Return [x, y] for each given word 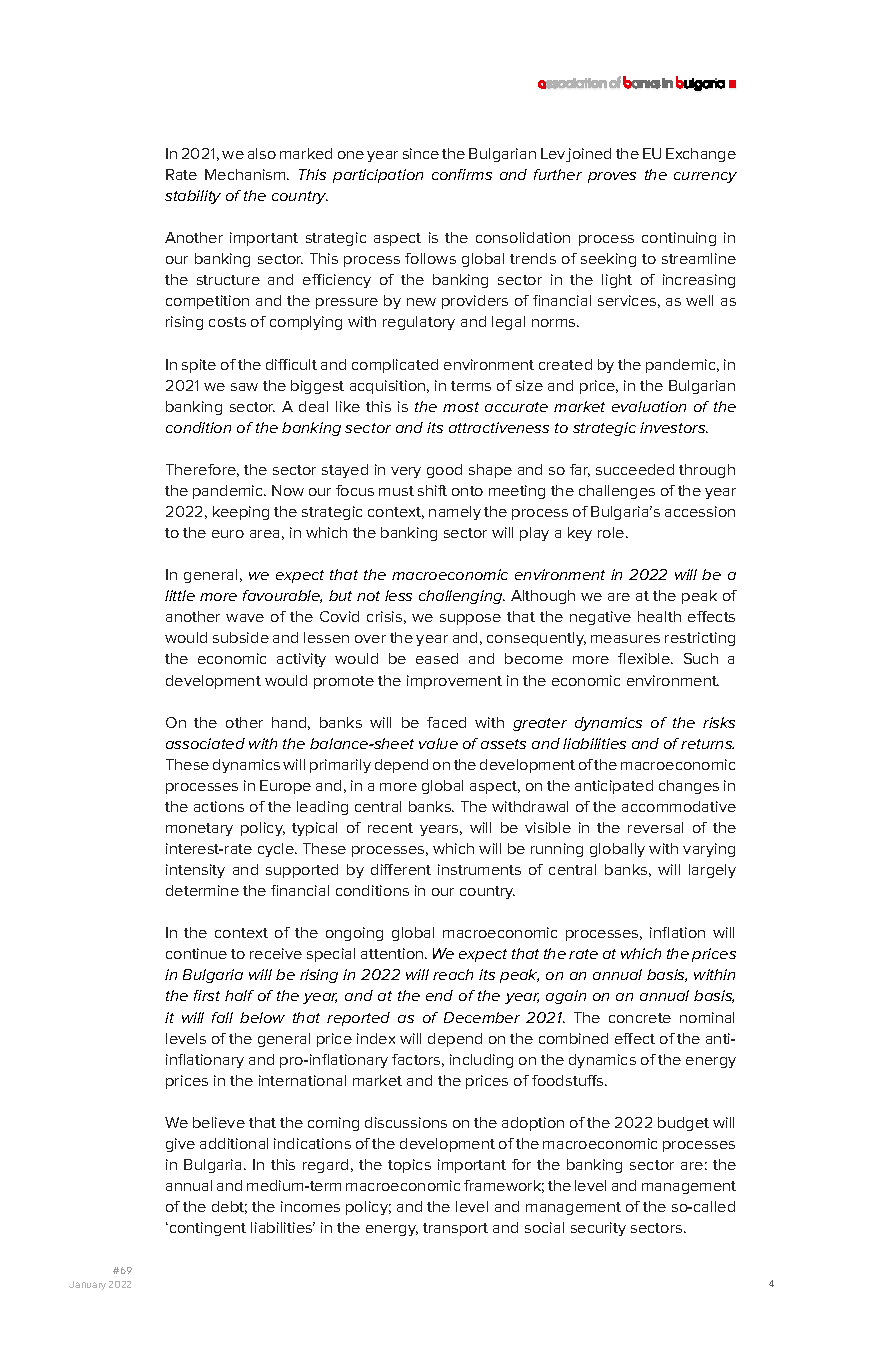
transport [455, 1229]
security [598, 1229]
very [406, 472]
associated [205, 743]
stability [193, 197]
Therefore [202, 470]
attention [393, 953]
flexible [645, 658]
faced [446, 722]
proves [612, 177]
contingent [206, 1229]
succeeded [635, 469]
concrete [640, 1018]
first [207, 995]
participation [378, 176]
